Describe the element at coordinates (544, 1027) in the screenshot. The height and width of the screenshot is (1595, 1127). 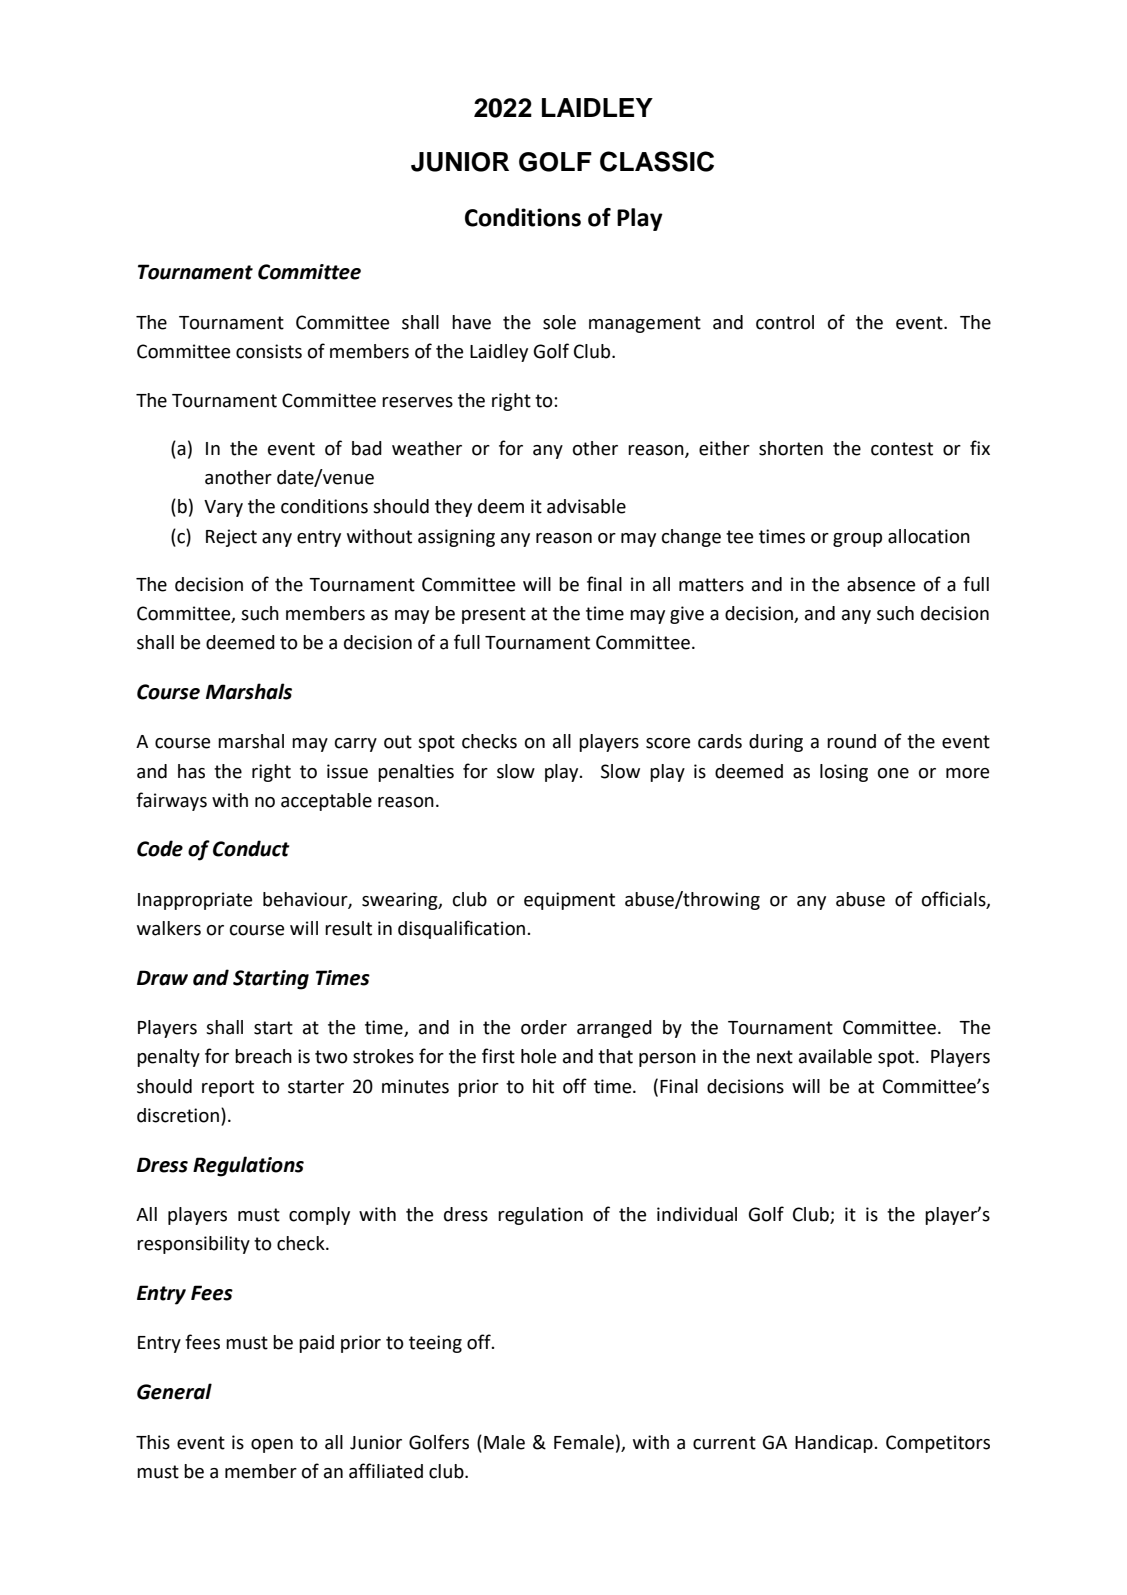
I see `order` at that location.
